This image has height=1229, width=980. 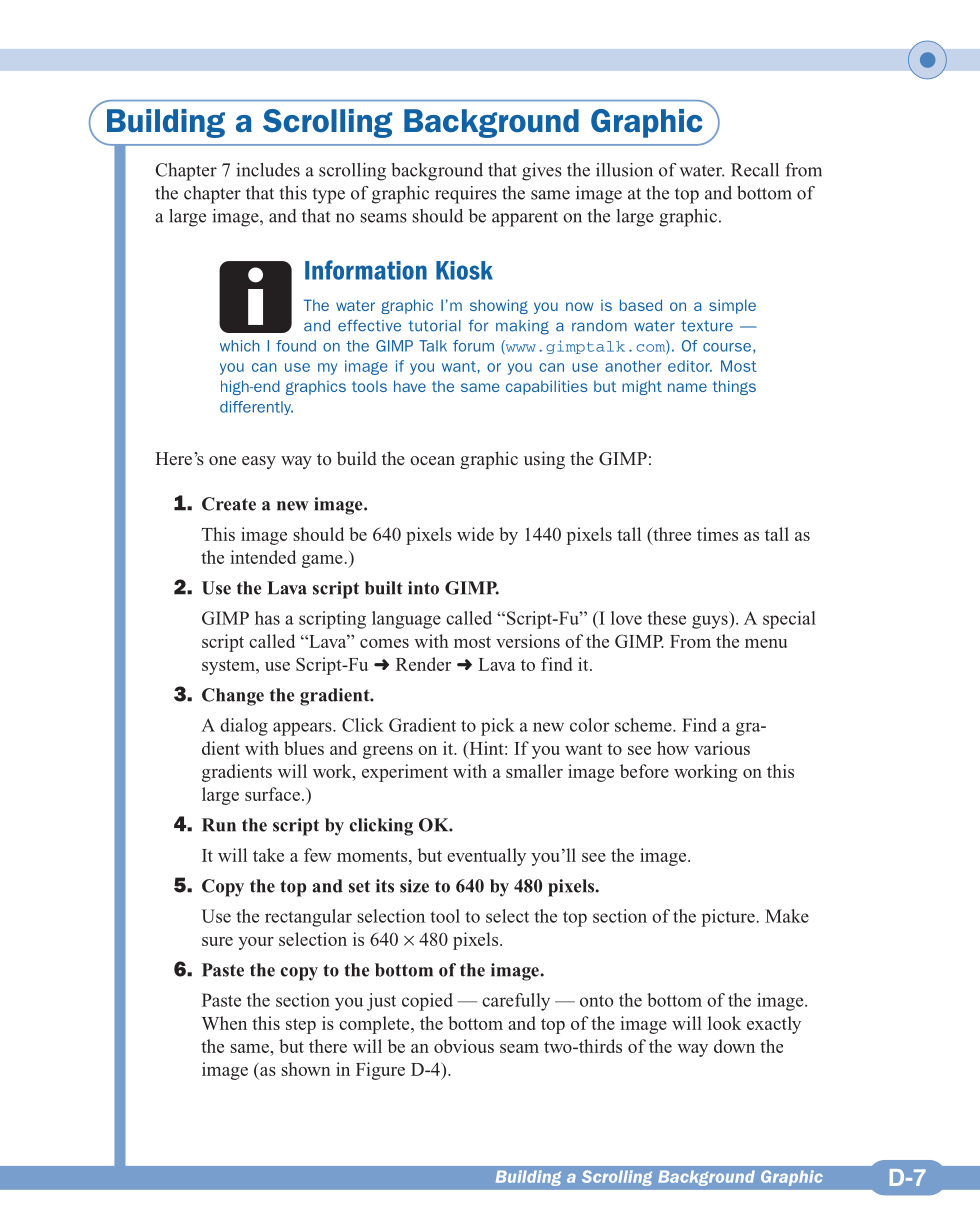 I want to click on apparent, so click(x=525, y=219).
